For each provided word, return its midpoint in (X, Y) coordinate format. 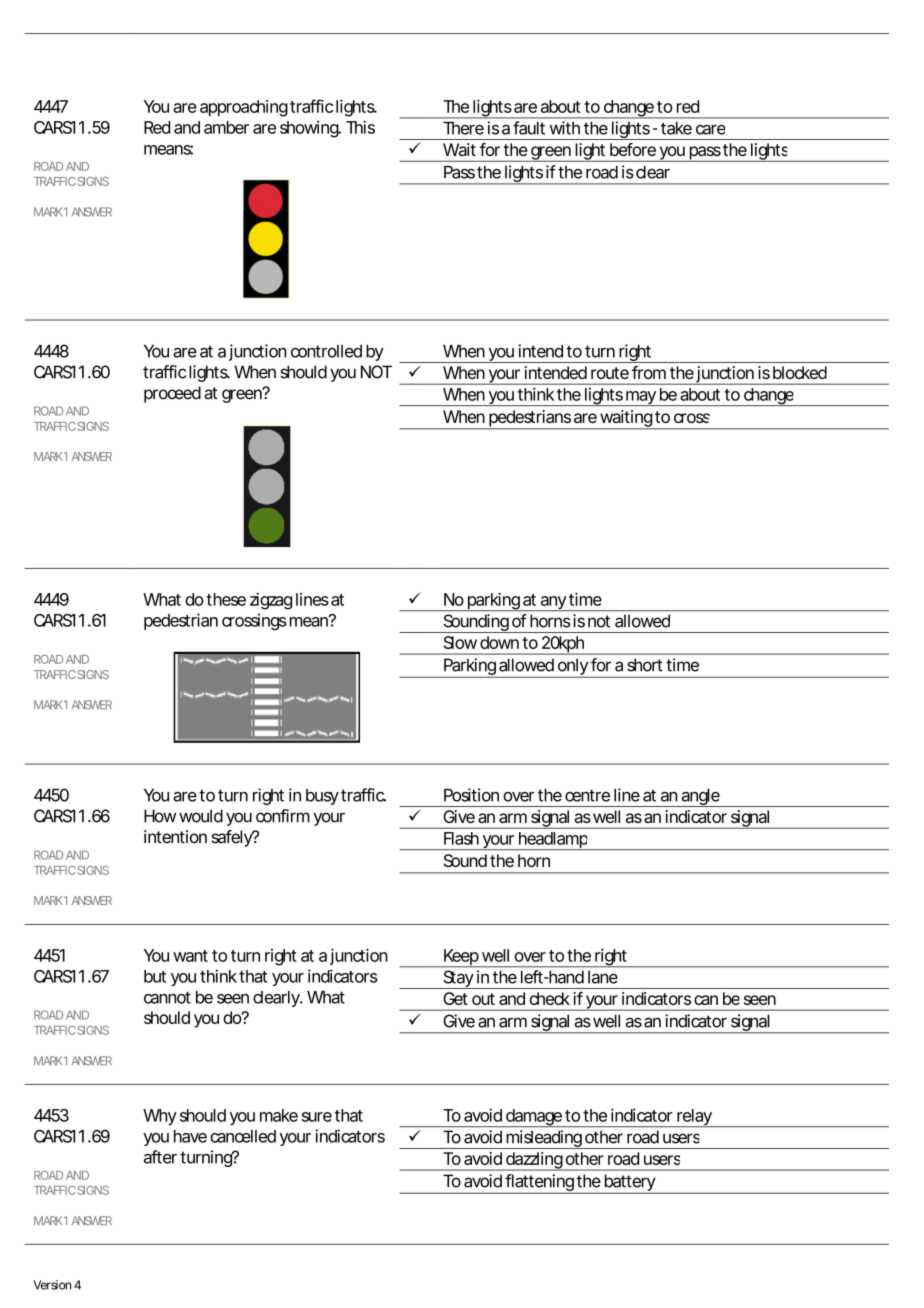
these (226, 599)
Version (52, 1285)
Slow (460, 642)
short (645, 665)
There (463, 128)
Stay (458, 979)
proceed (172, 394)
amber (226, 127)
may (641, 398)
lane (602, 977)
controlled (326, 351)
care (710, 130)
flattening (540, 1184)
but (155, 976)
